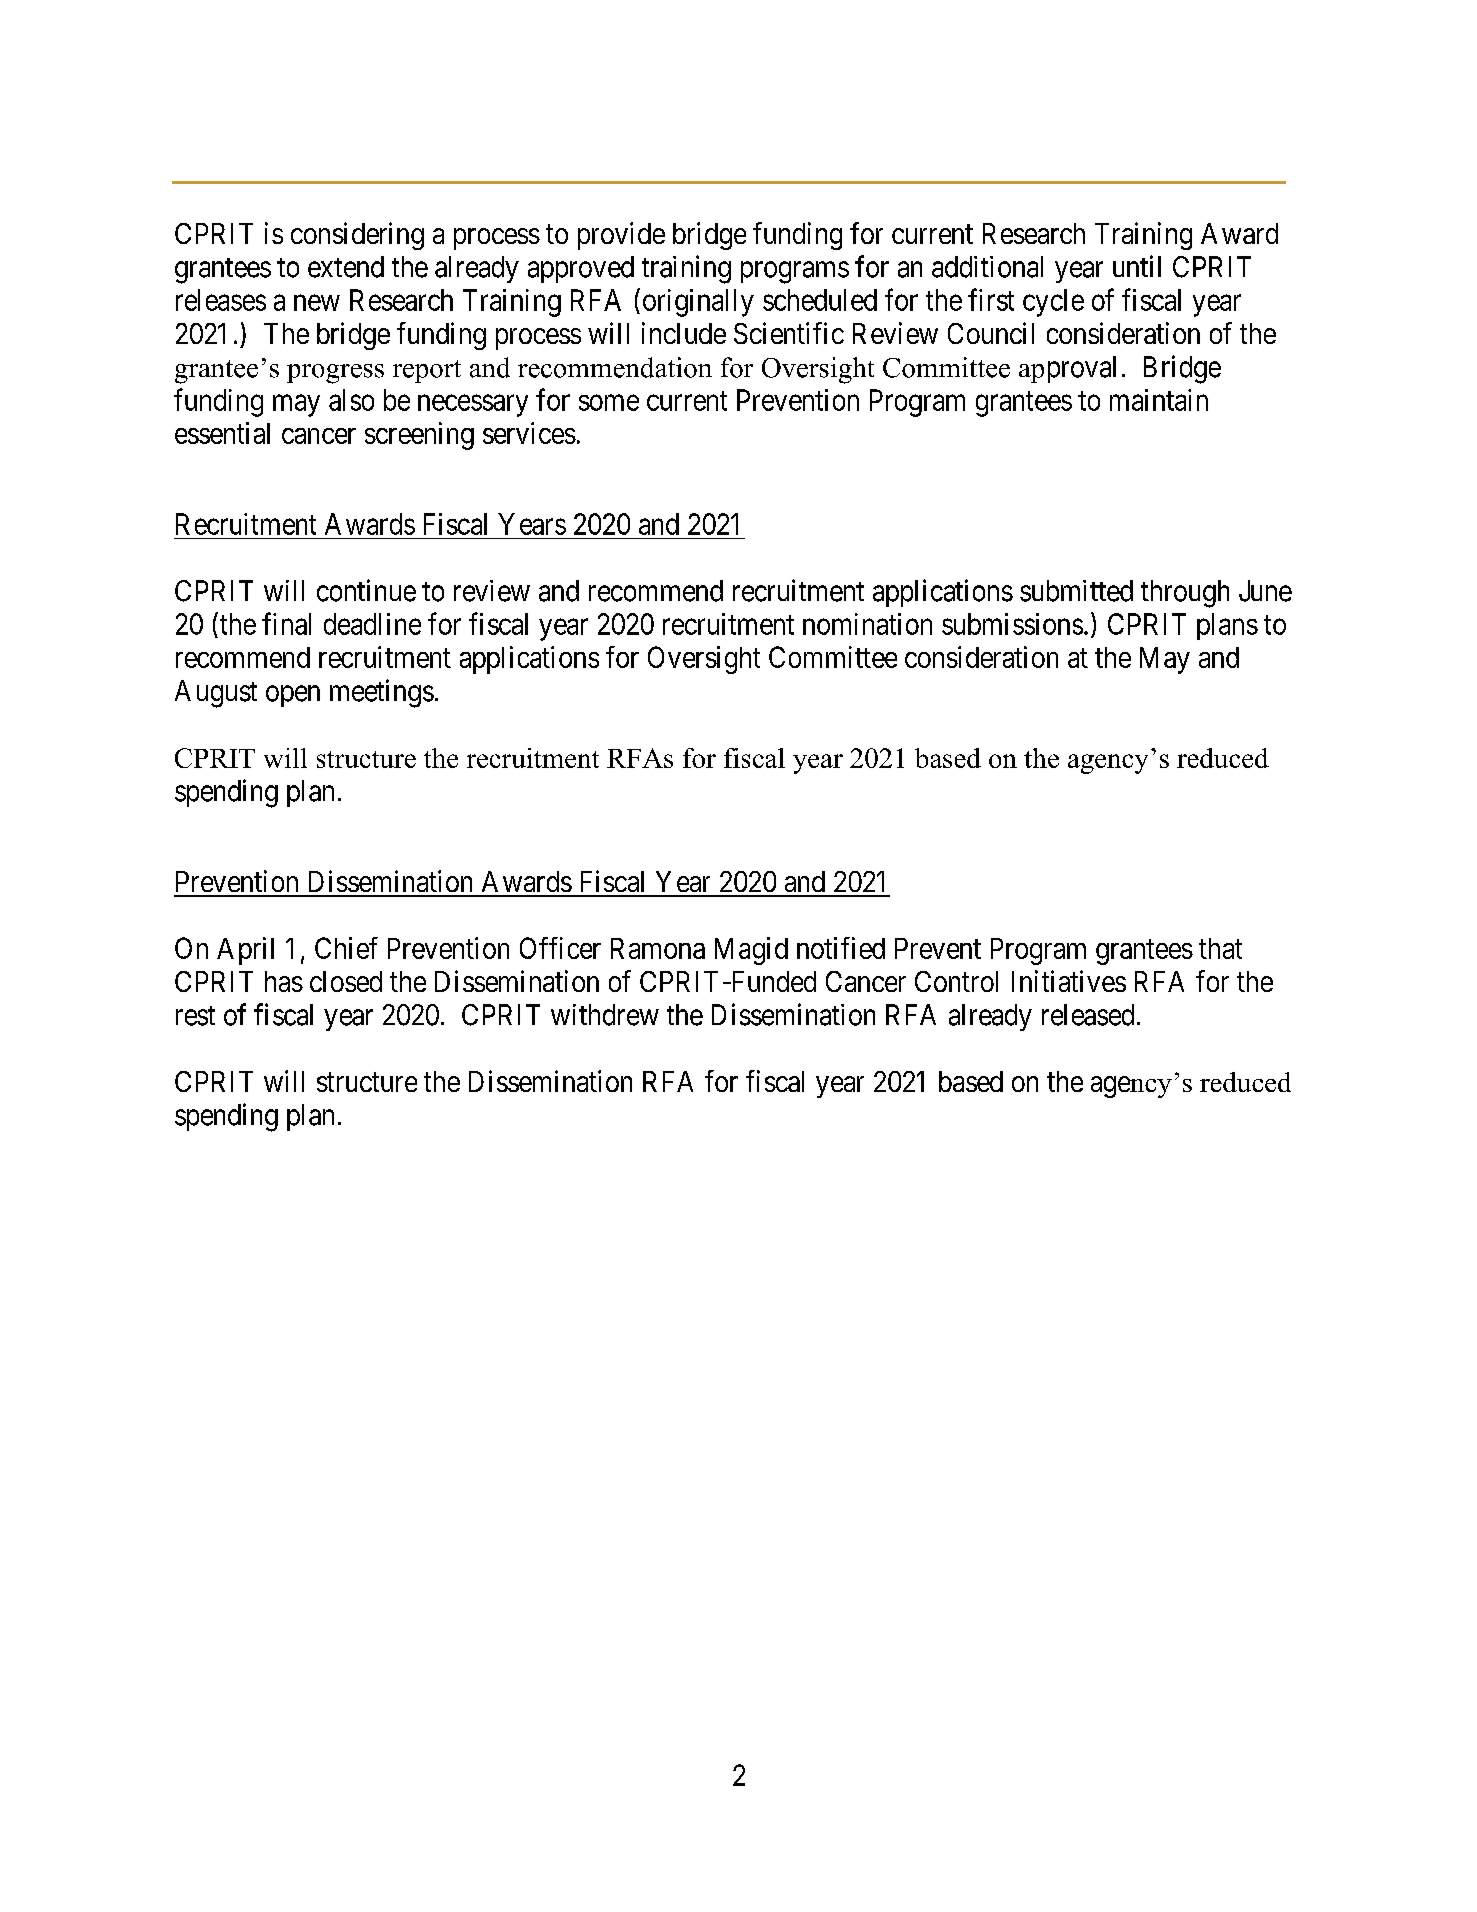 The image size is (1477, 1912). What do you see at coordinates (293, 696) in the screenshot?
I see `open` at bounding box center [293, 696].
